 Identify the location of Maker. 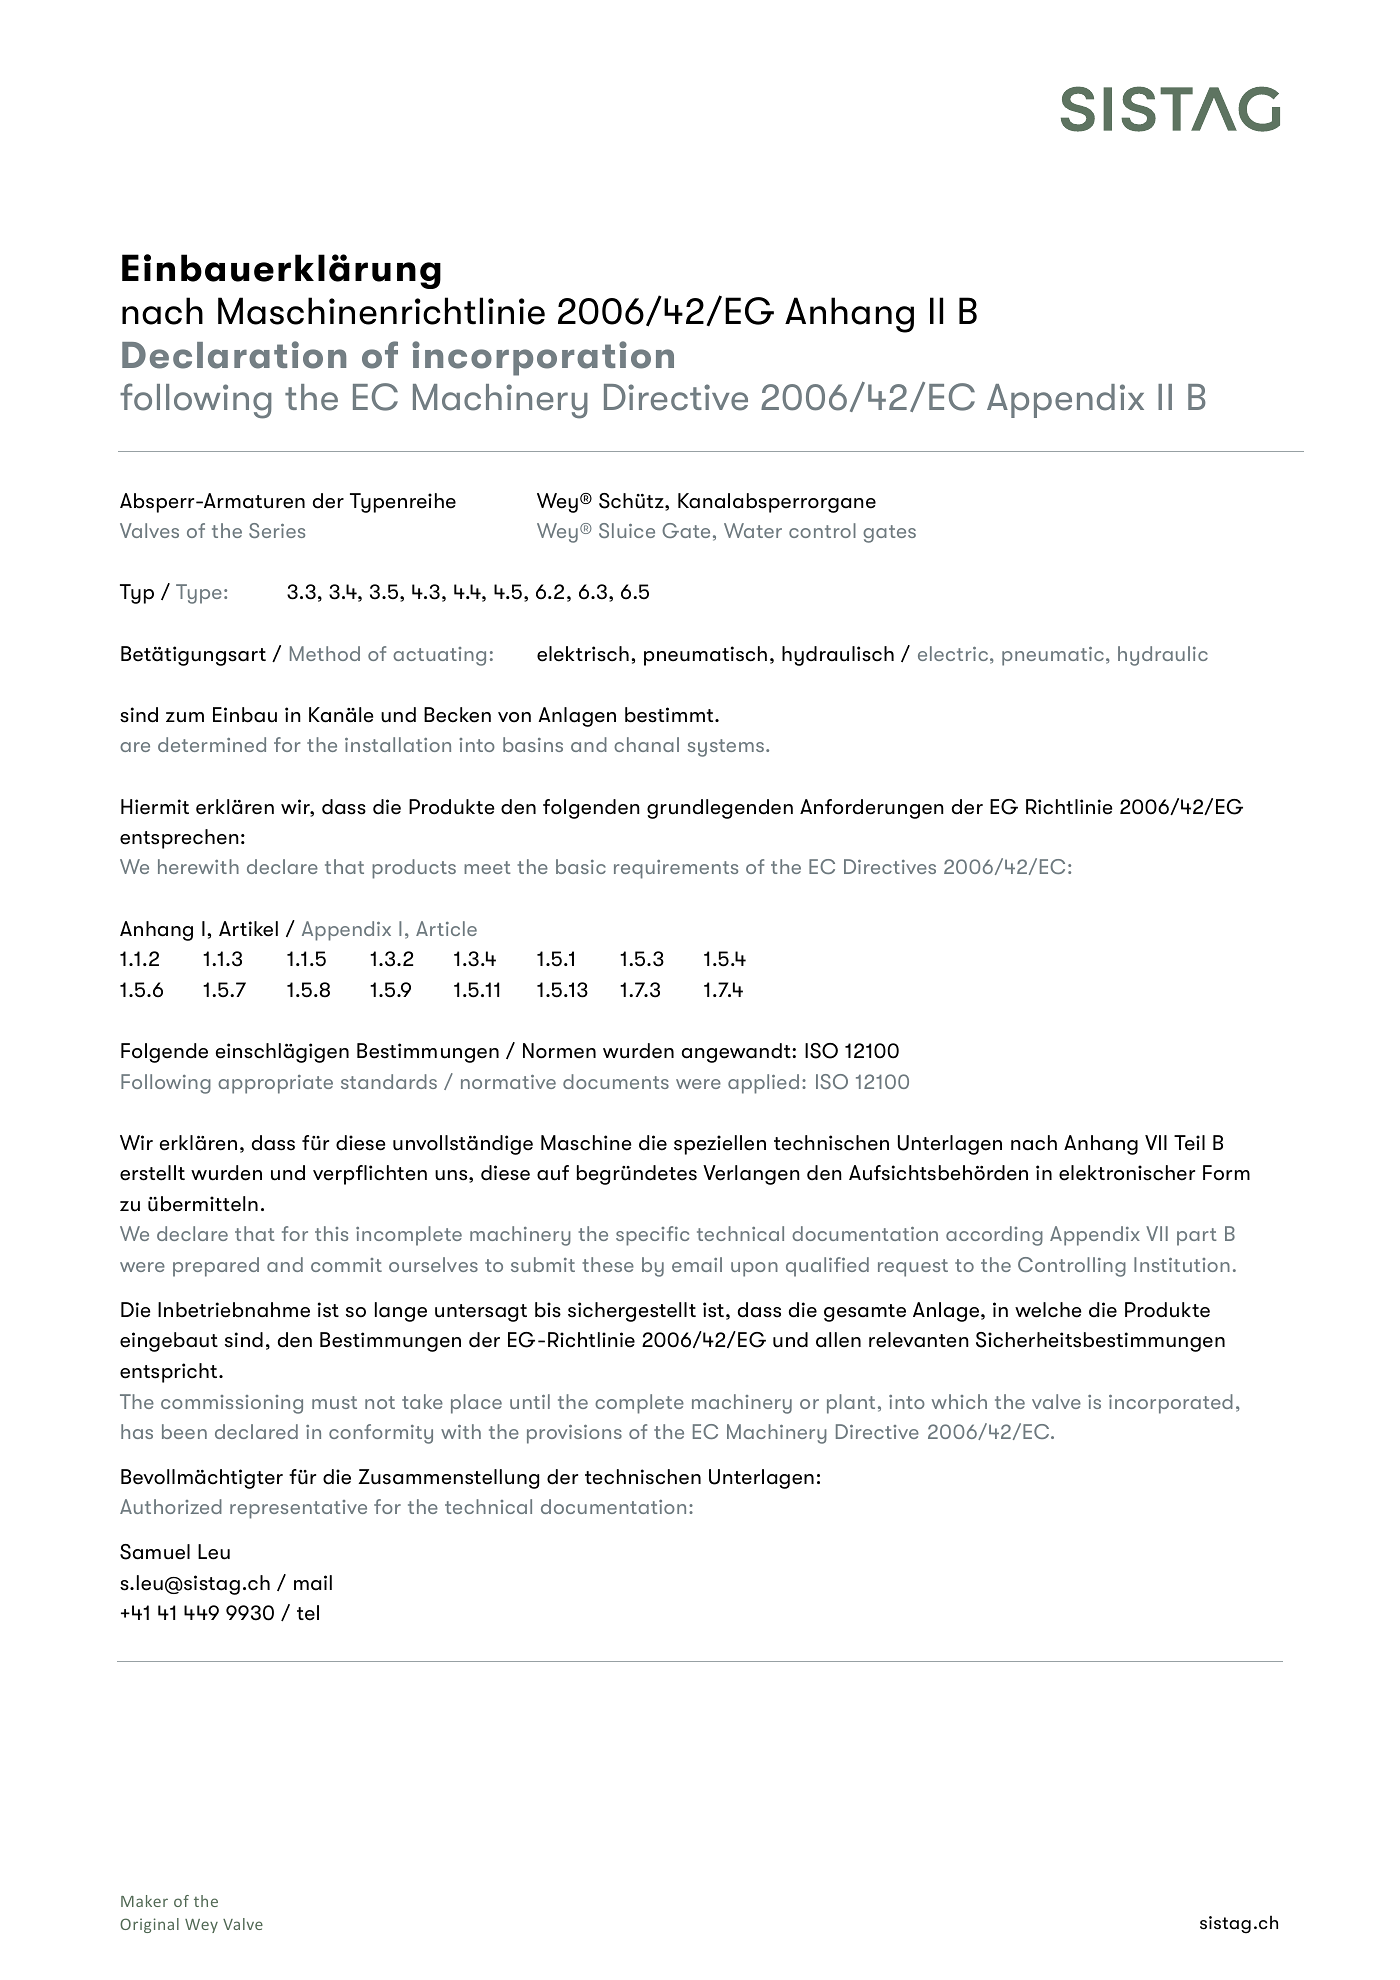
(144, 1901).
